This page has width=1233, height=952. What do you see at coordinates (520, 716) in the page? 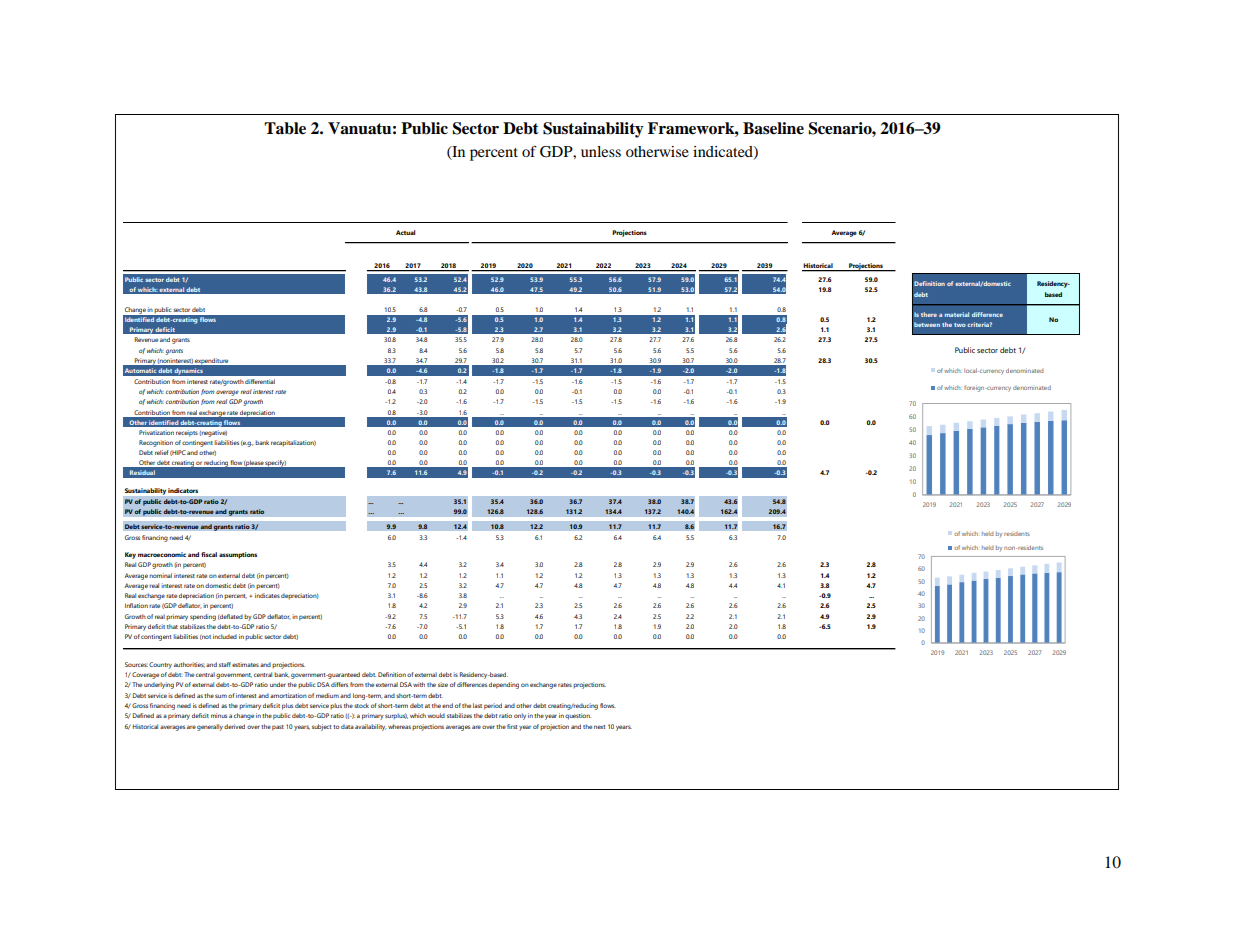
I see `only` at bounding box center [520, 716].
